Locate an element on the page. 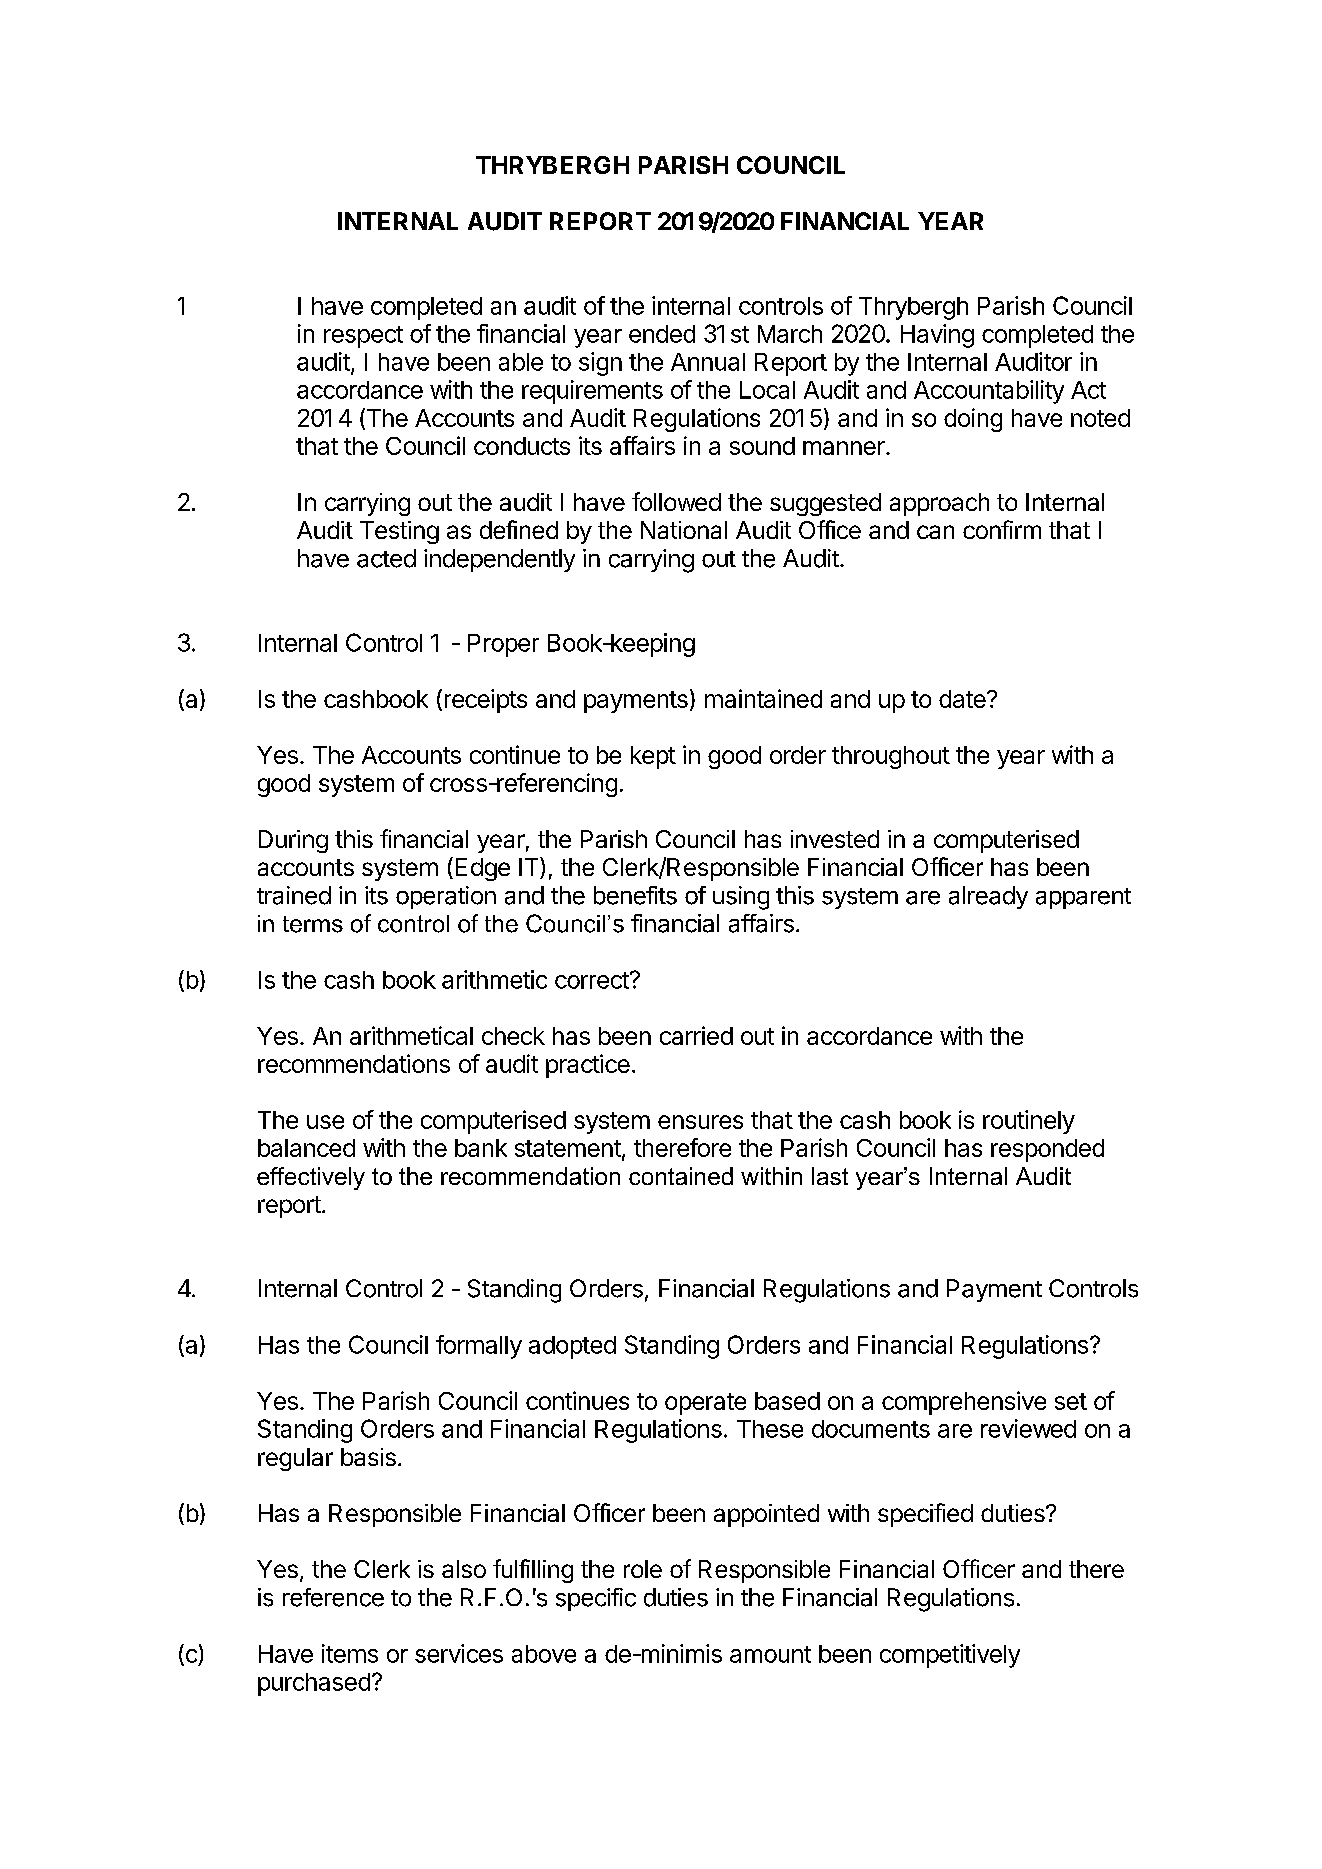  Annual is located at coordinates (708, 362).
